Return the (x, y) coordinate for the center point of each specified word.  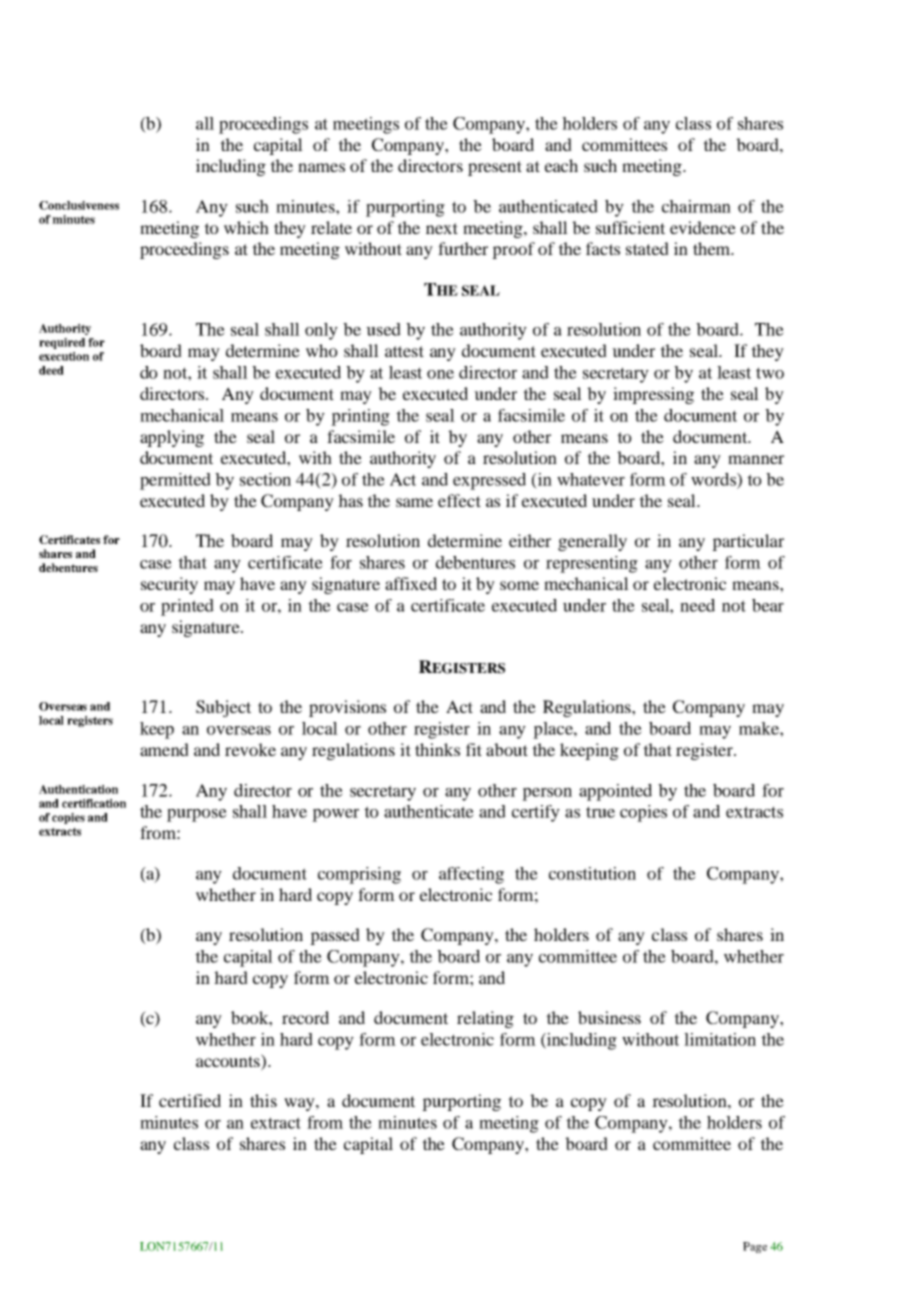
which (246, 227)
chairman (696, 206)
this (263, 1100)
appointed (615, 792)
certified (190, 1100)
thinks (437, 749)
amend (164, 749)
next (442, 228)
